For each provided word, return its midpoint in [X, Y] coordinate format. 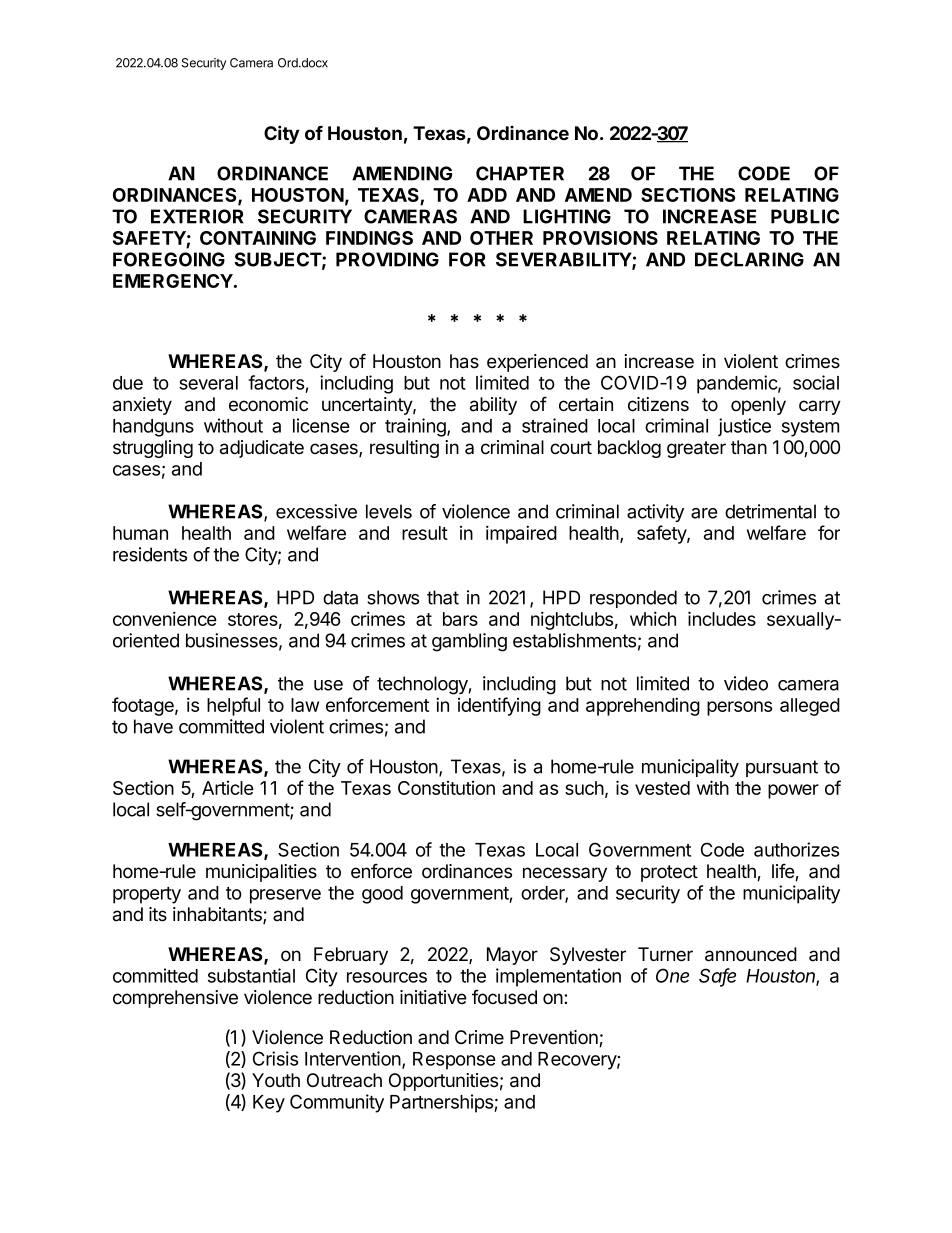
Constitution [446, 788]
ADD [487, 195]
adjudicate [262, 449]
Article [228, 788]
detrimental [770, 511]
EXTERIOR [197, 216]
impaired [521, 534]
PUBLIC [805, 216]
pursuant [782, 768]
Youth [276, 1080]
